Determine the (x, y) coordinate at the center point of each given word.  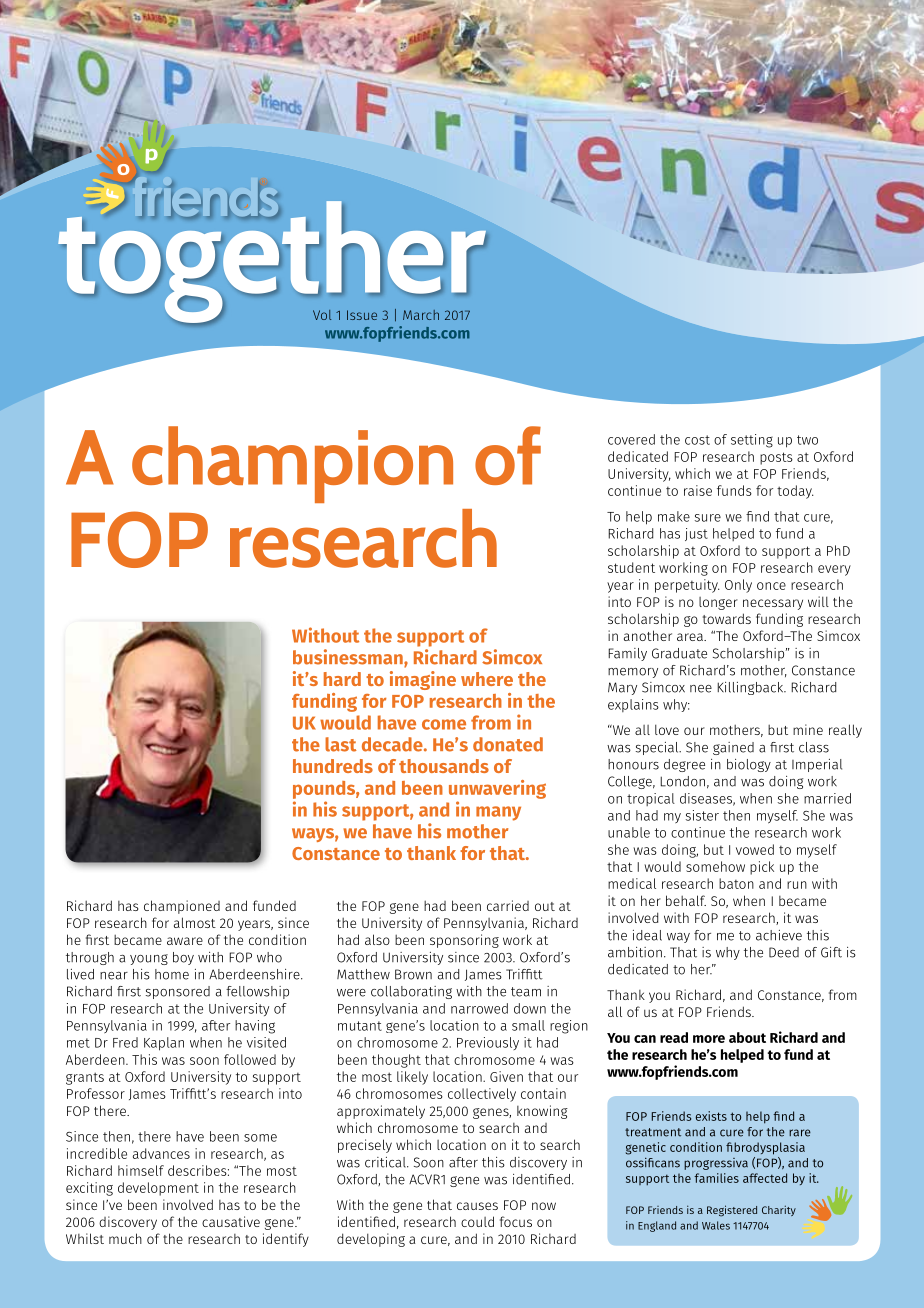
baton (736, 883)
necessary (773, 604)
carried (508, 905)
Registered (732, 1211)
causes (477, 1206)
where (487, 679)
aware (185, 941)
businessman (349, 658)
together (272, 262)
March (421, 315)
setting (752, 441)
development (158, 1189)
